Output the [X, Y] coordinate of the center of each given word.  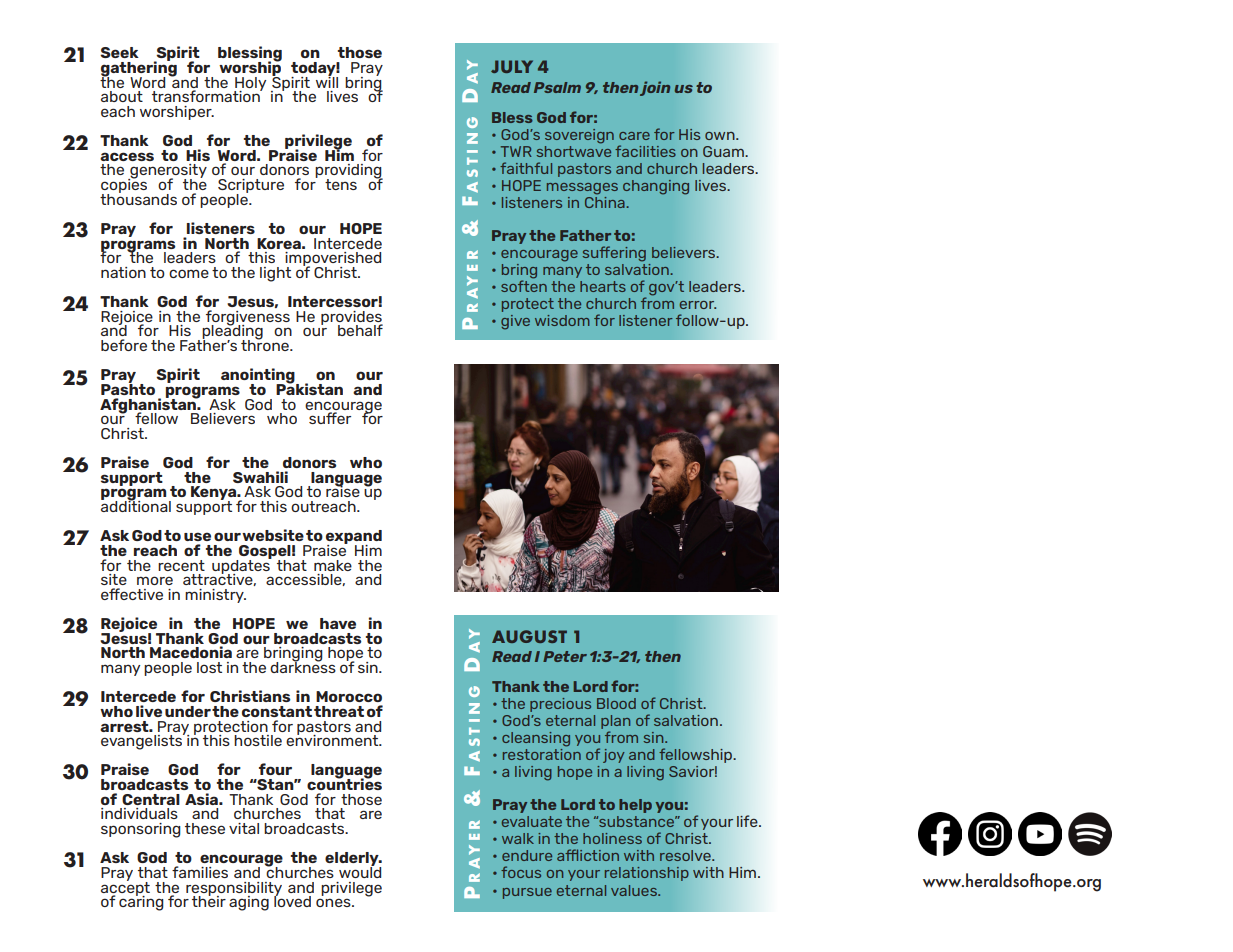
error [697, 305]
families [200, 872]
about [122, 96]
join [655, 88]
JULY [512, 66]
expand [354, 538]
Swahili [260, 477]
